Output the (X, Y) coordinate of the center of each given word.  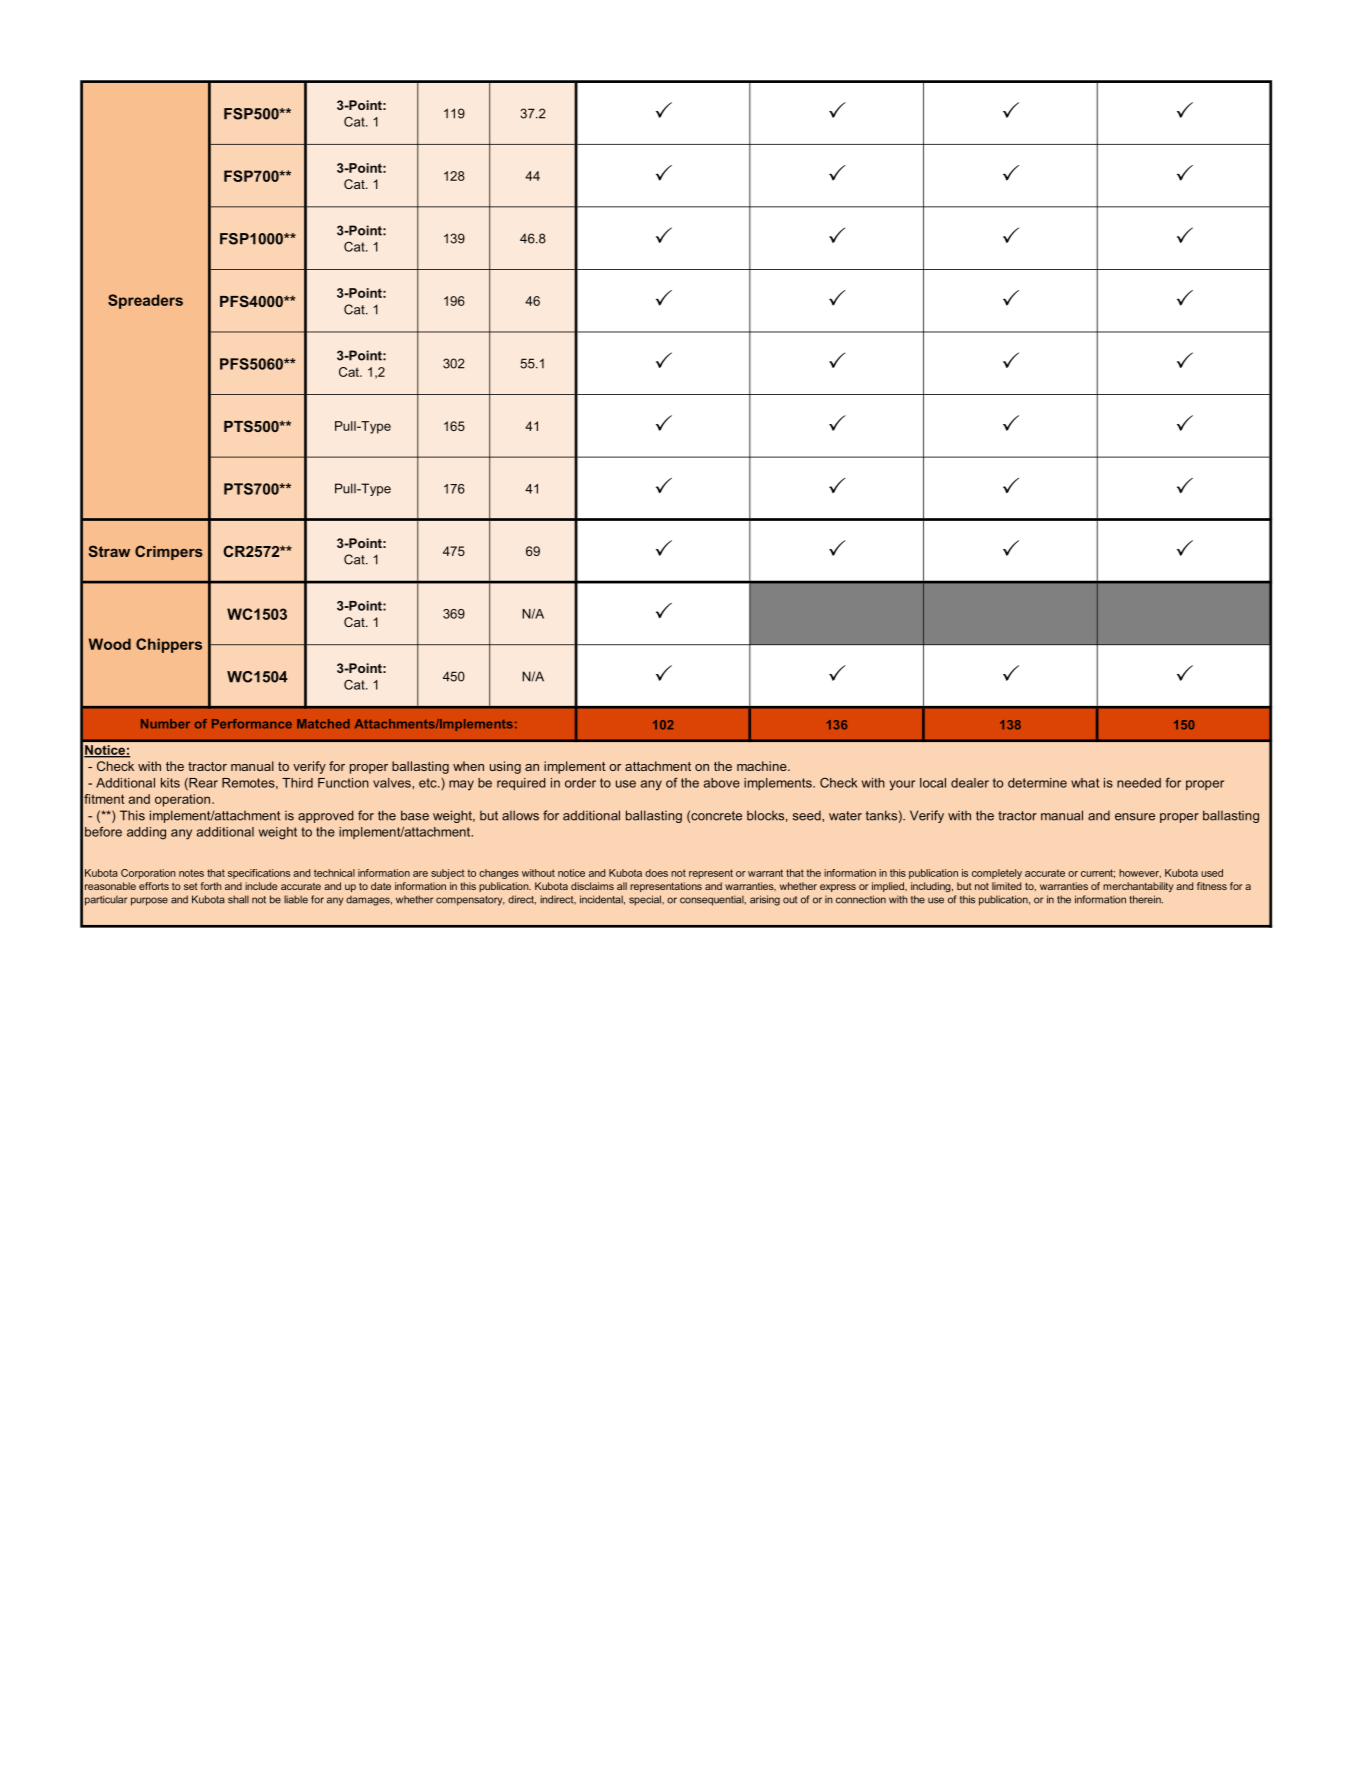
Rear (202, 784)
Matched (323, 724)
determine (1037, 783)
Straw (109, 551)
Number (165, 724)
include (261, 886)
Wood (110, 644)
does (656, 873)
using (505, 767)
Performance (252, 724)
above (722, 783)
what (1085, 783)
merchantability (1138, 887)
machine (763, 766)
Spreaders (145, 301)
